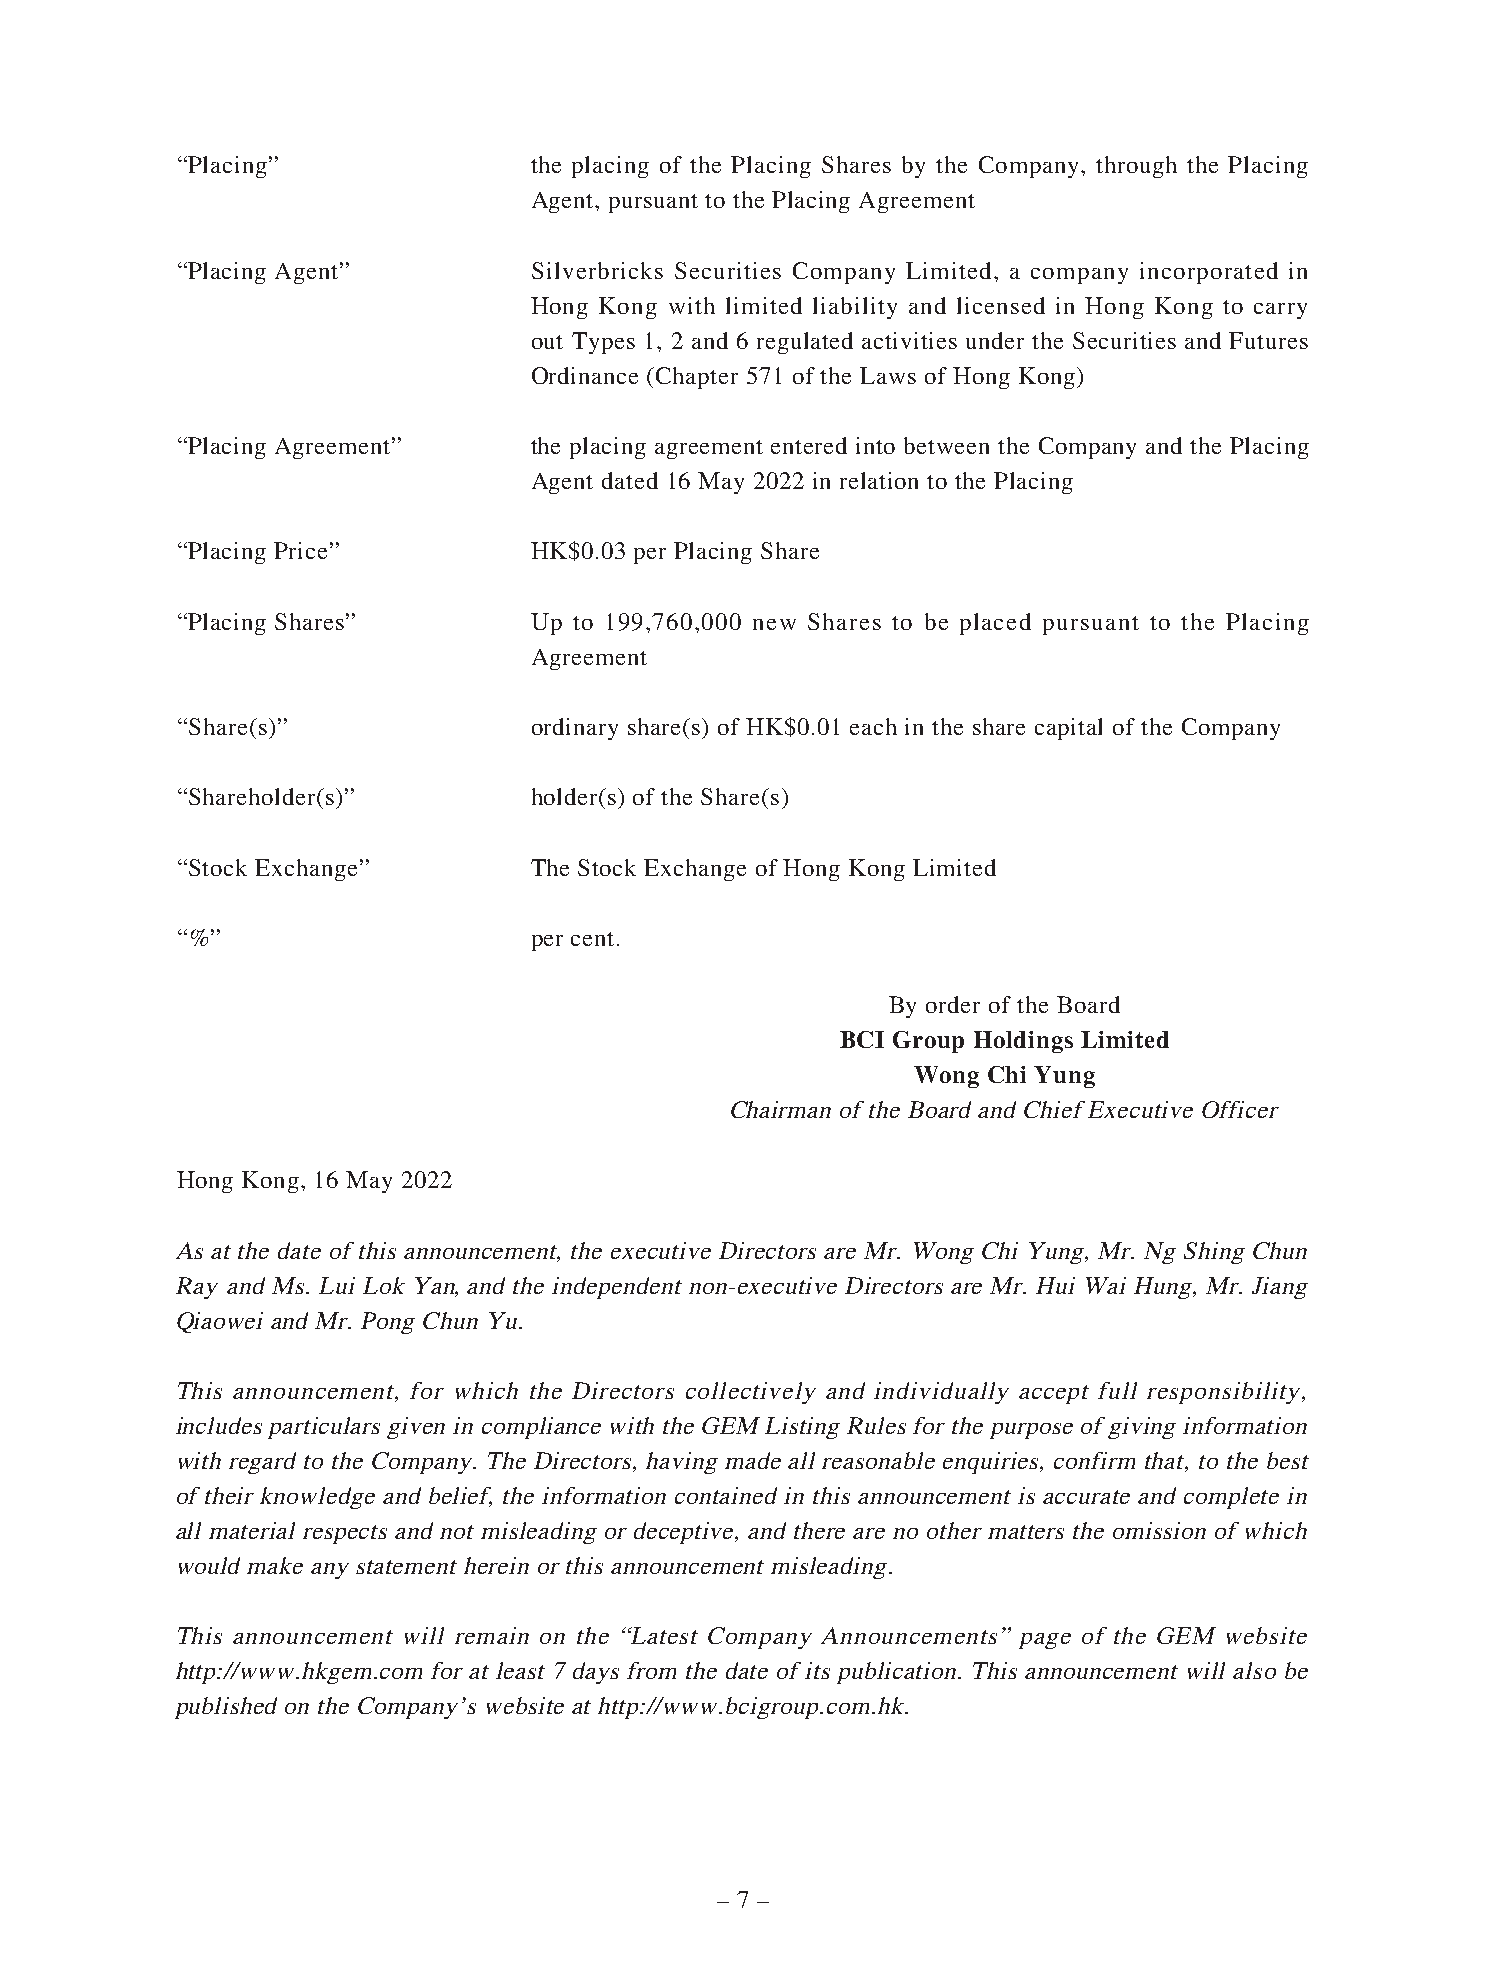  What do you see at coordinates (873, 726) in the screenshot?
I see `each` at bounding box center [873, 726].
